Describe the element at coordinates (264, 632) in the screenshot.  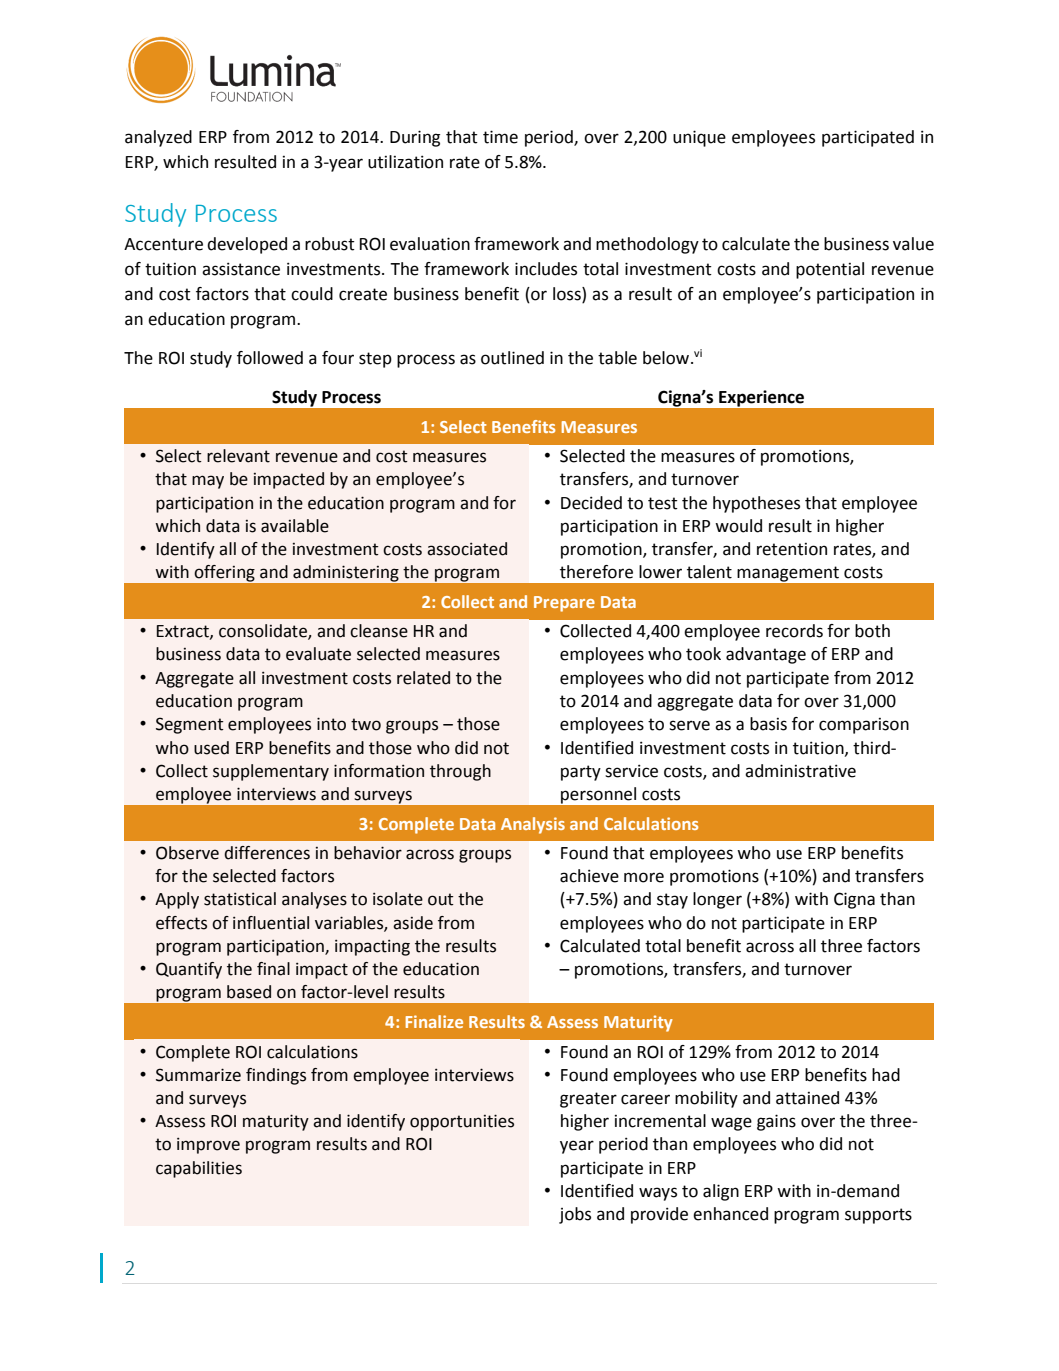
I see `consolidate` at that location.
